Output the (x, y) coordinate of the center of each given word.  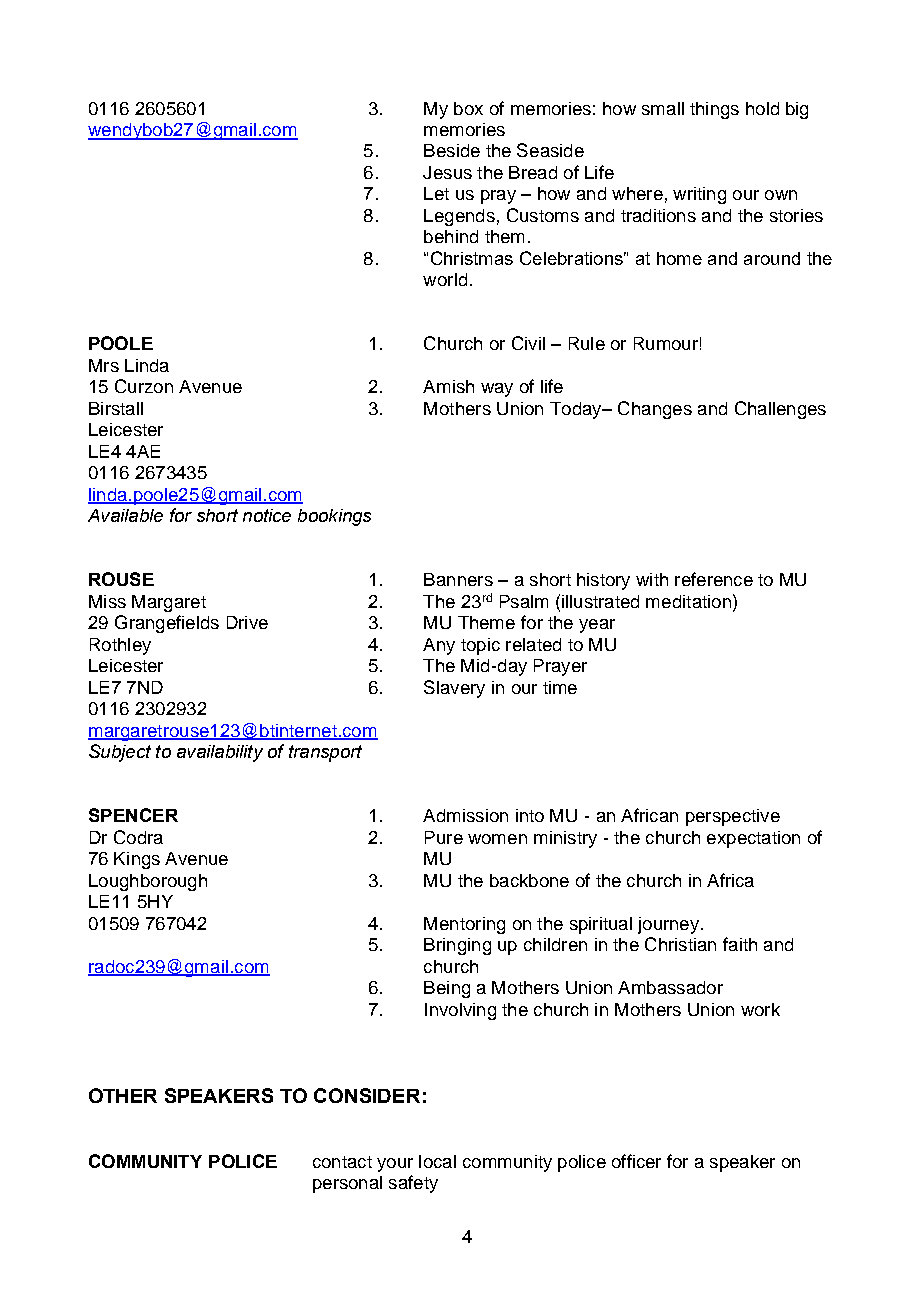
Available (125, 515)
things (714, 110)
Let (436, 193)
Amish (448, 386)
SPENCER (133, 815)
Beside (452, 150)
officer (636, 1161)
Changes (655, 410)
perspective (733, 817)
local (437, 1161)
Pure (444, 837)
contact (342, 1162)
